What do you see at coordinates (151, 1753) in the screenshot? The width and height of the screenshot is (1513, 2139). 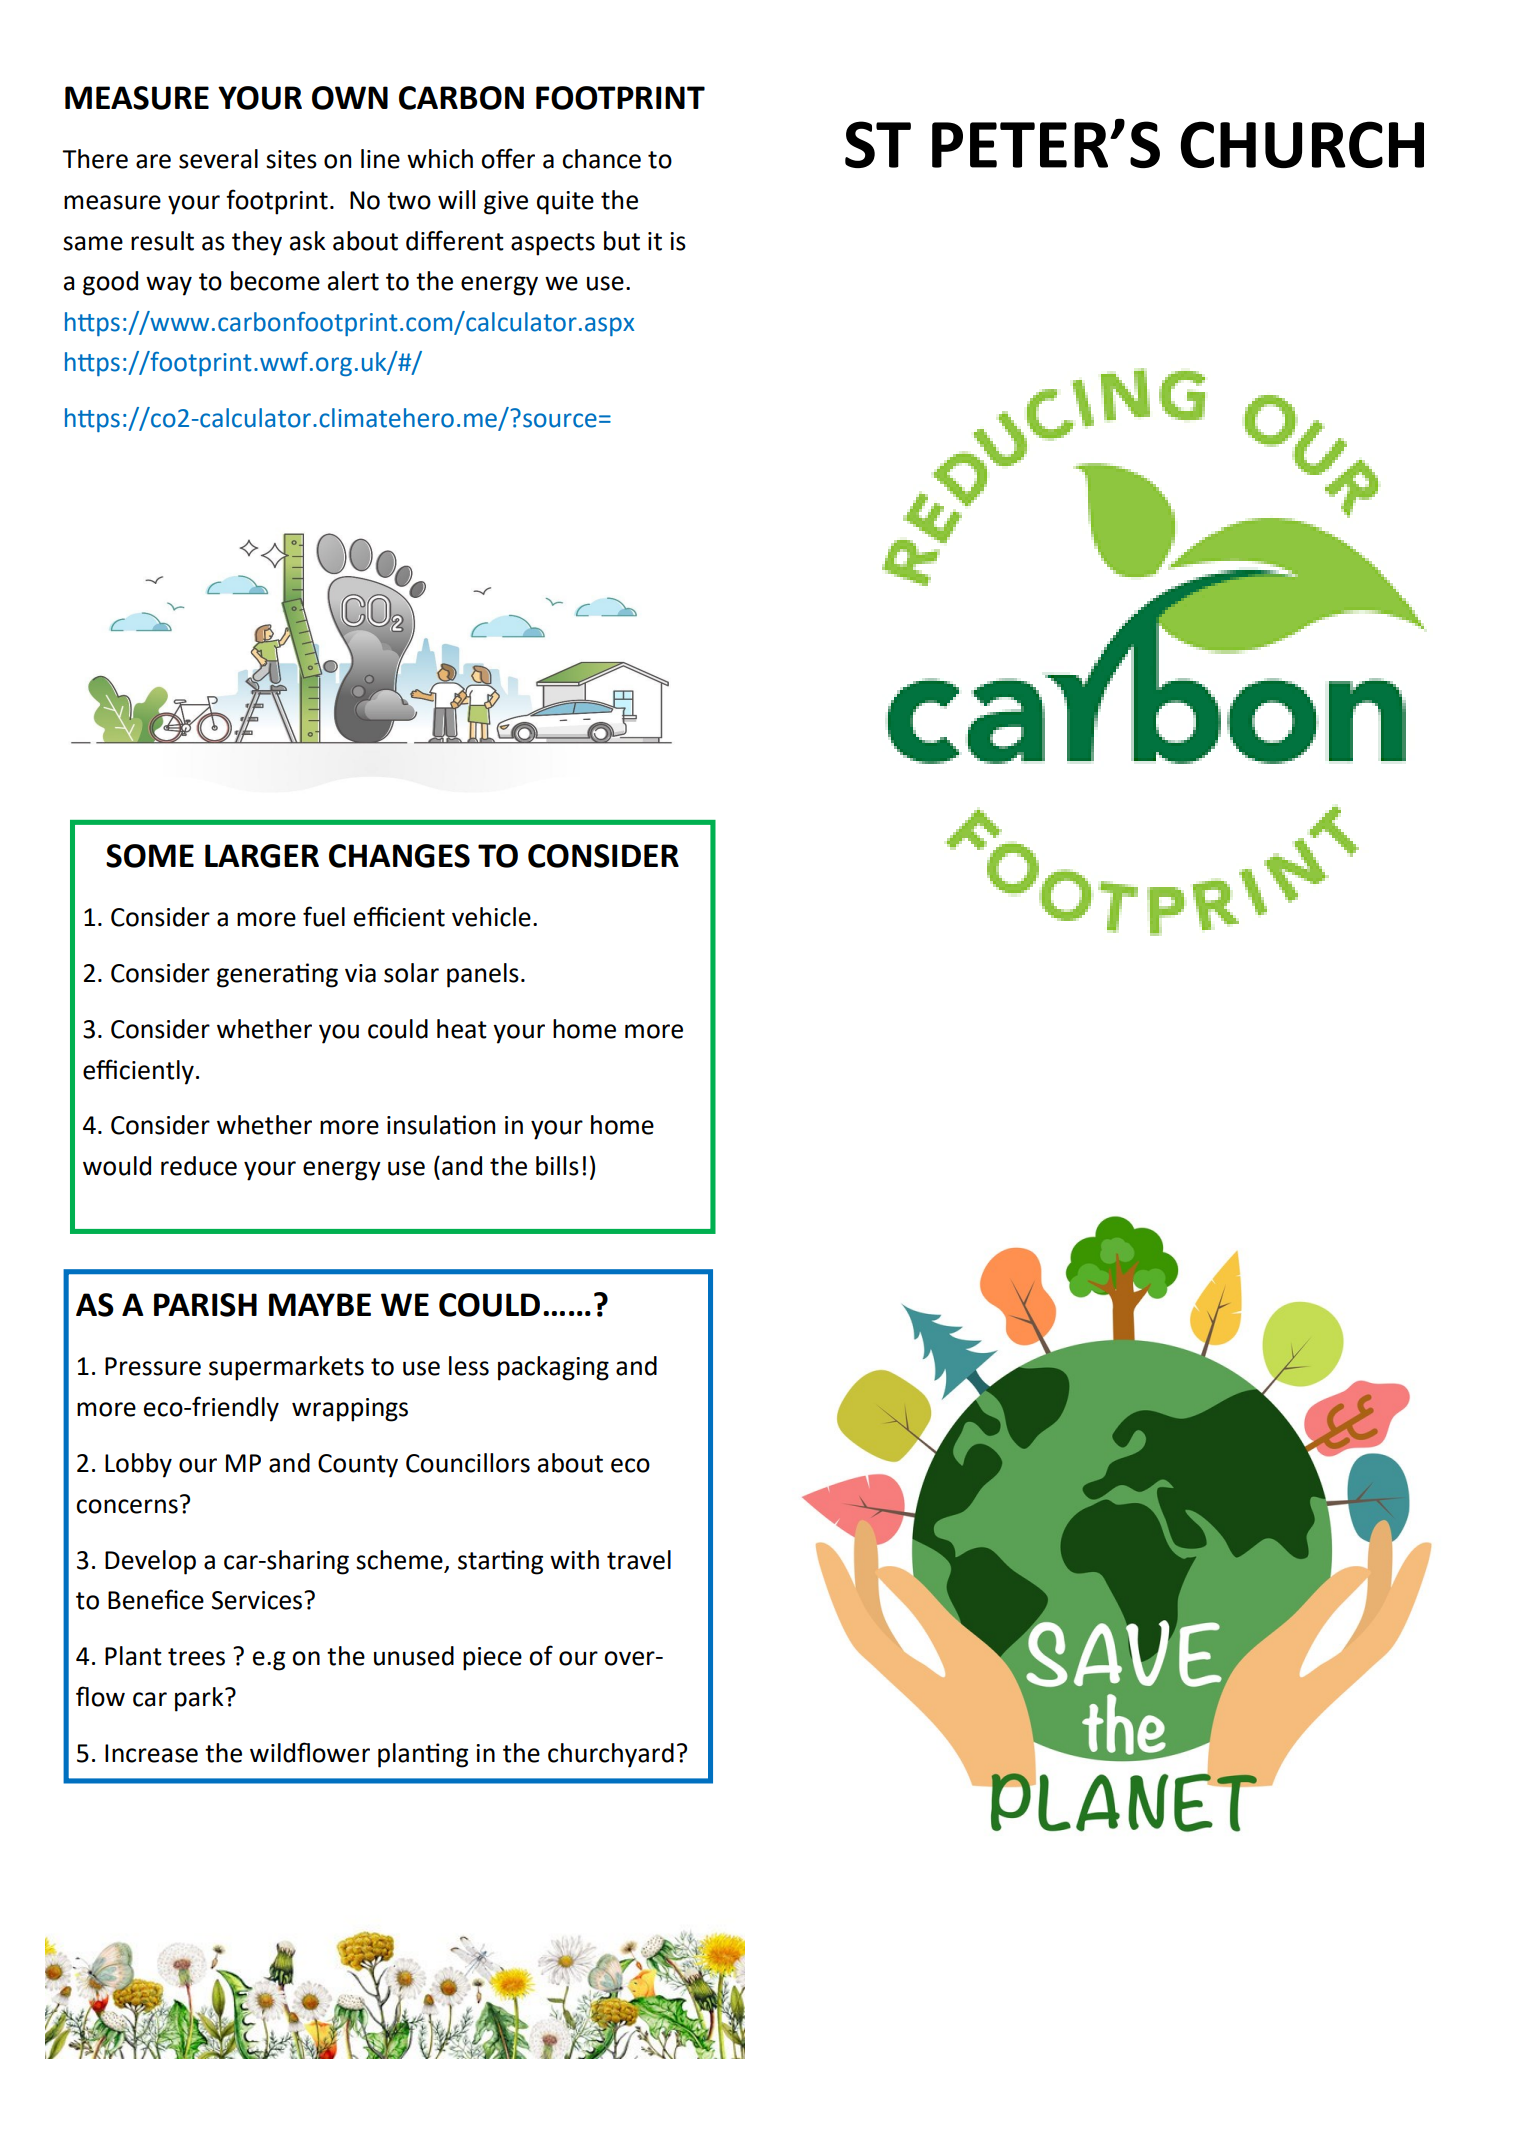 I see `Increase` at bounding box center [151, 1753].
